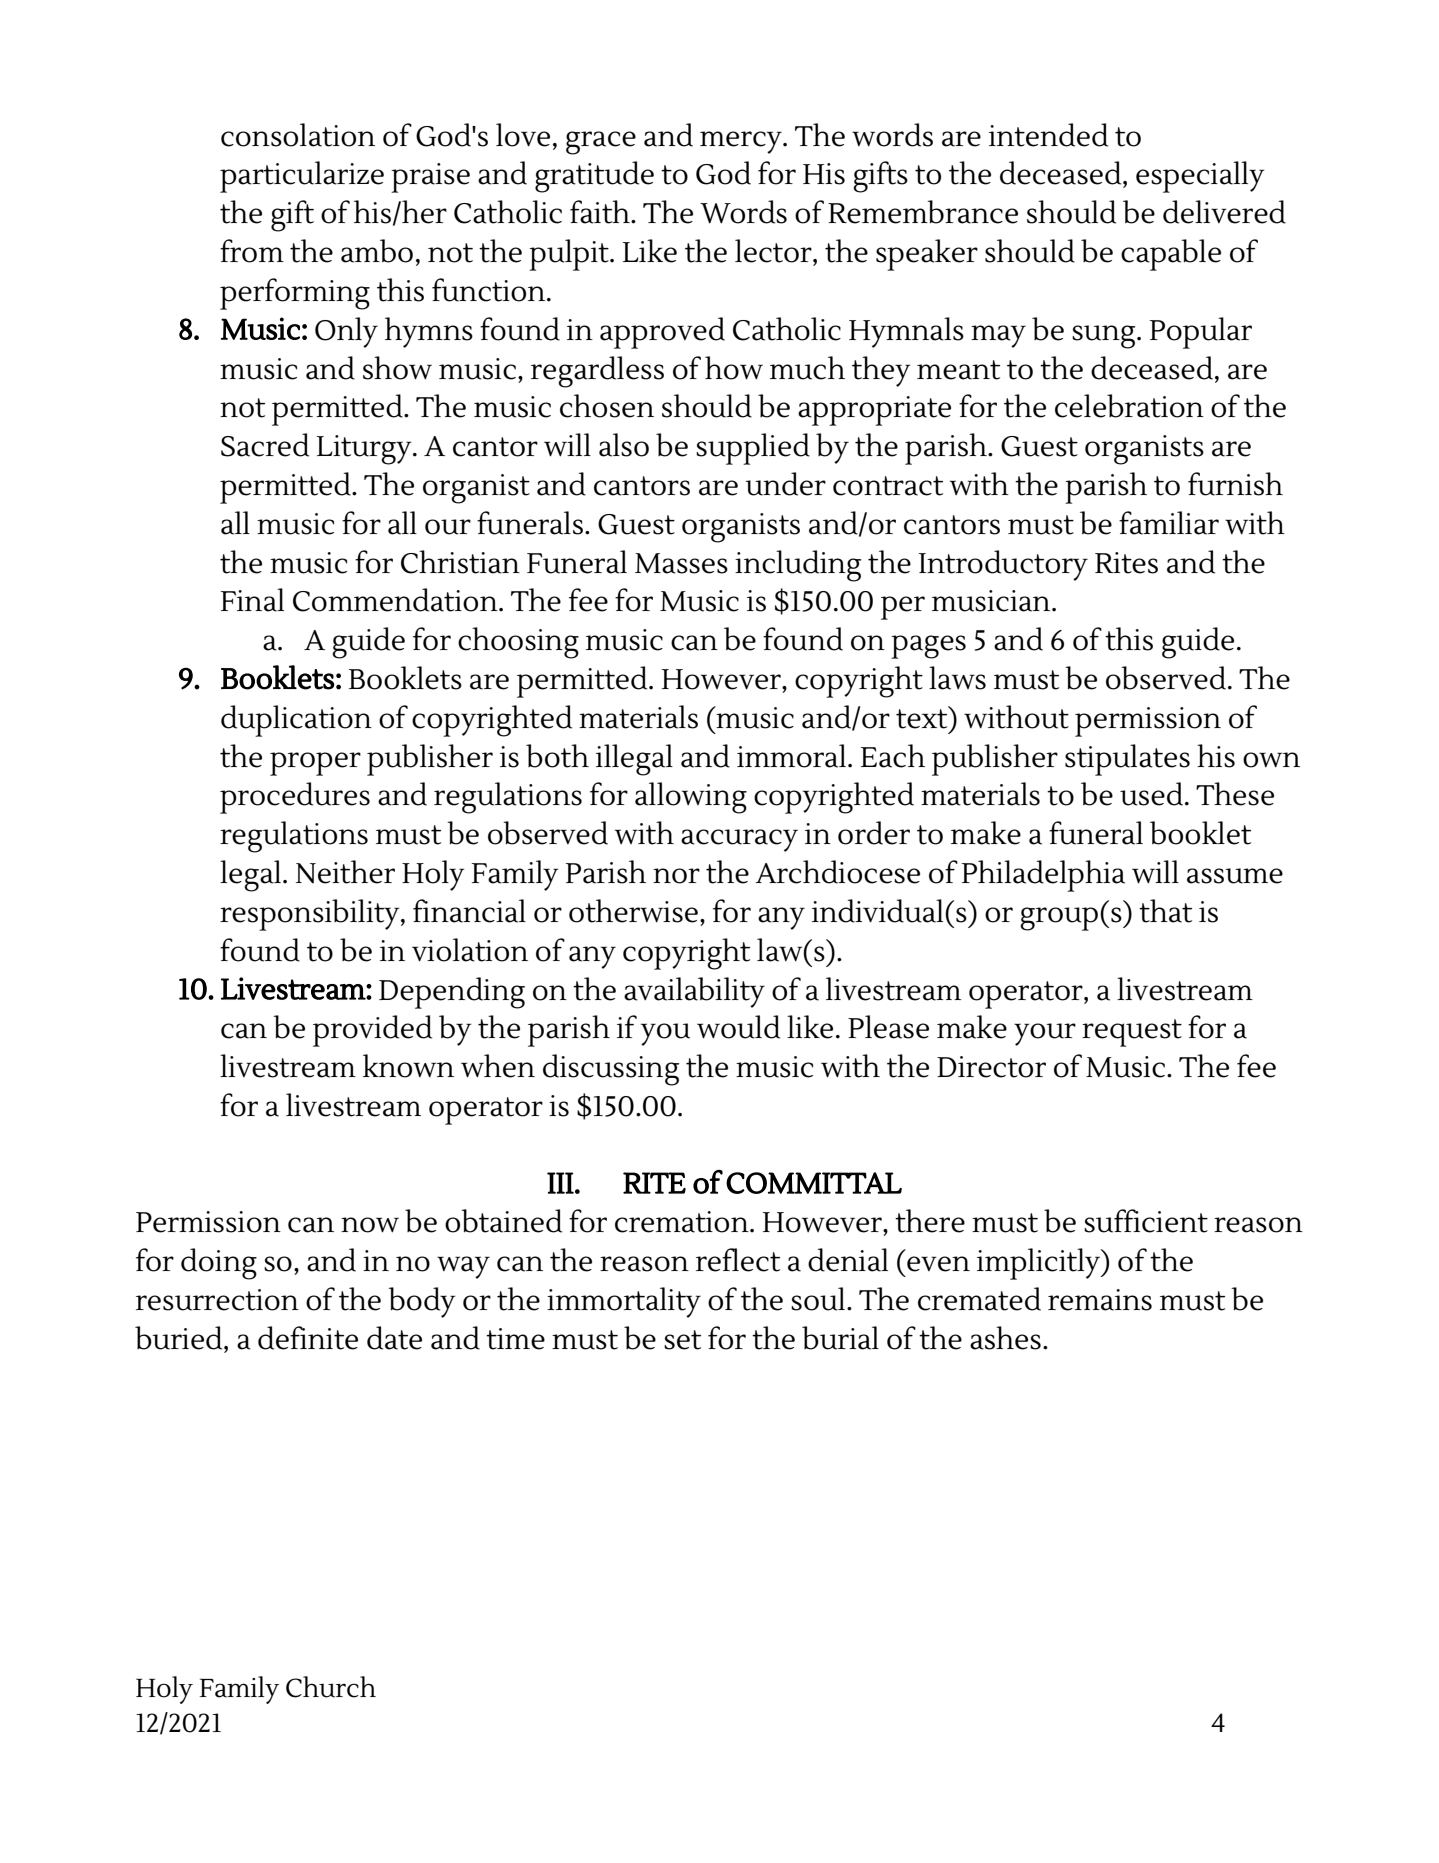 The height and width of the screenshot is (1863, 1439). I want to click on Masses, so click(681, 563).
